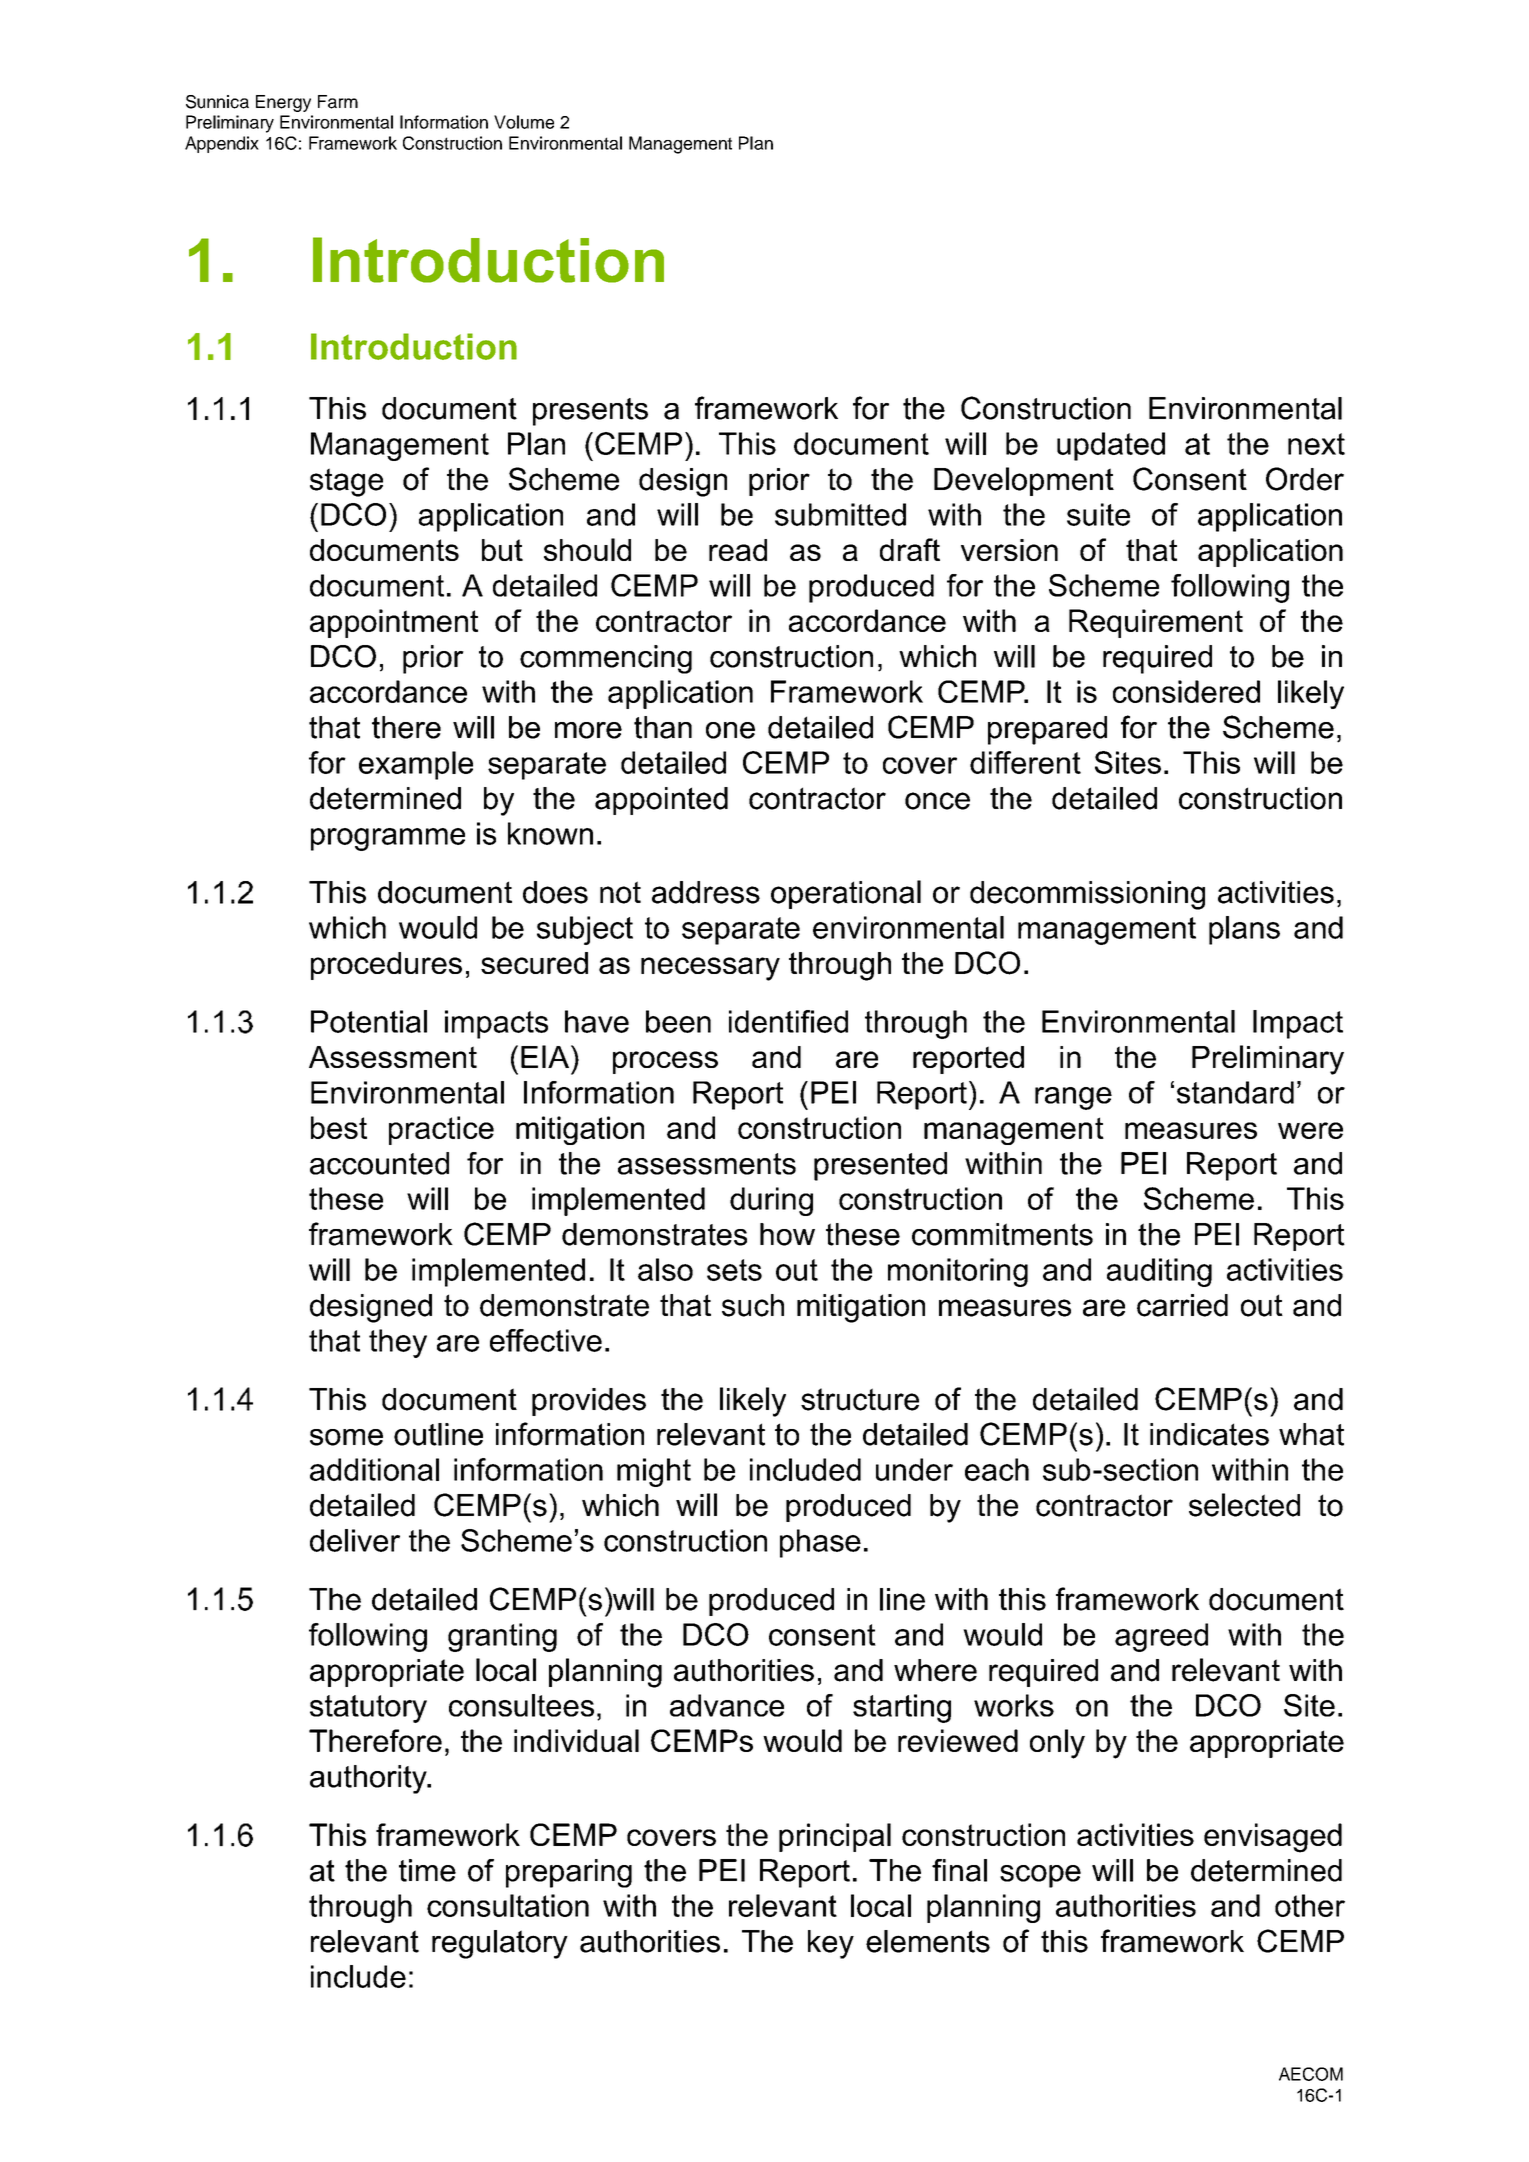 The height and width of the document is (2162, 1529). What do you see at coordinates (860, 1399) in the document?
I see `structure` at bounding box center [860, 1399].
